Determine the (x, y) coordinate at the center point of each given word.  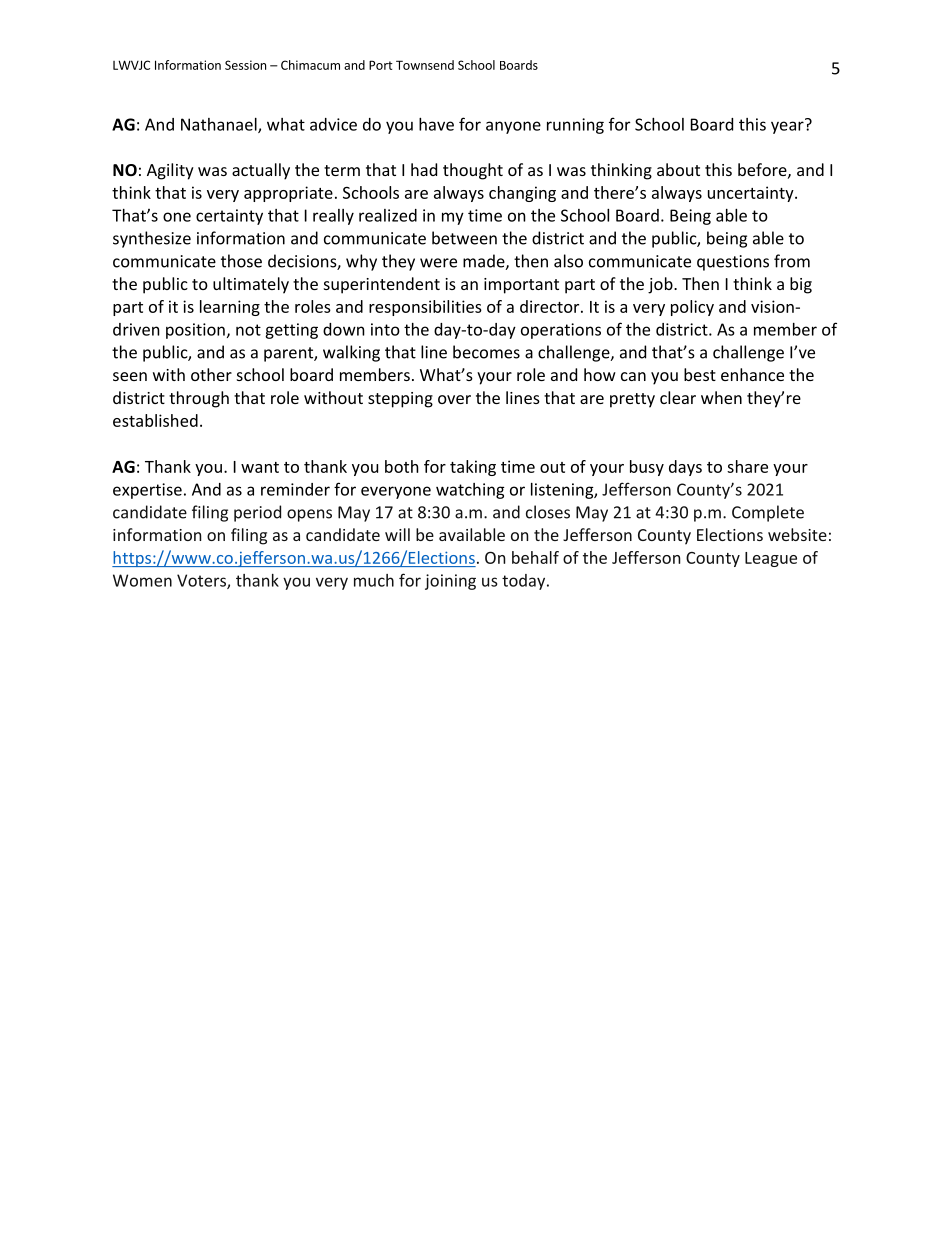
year (788, 126)
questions (733, 263)
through (199, 399)
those (241, 261)
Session (245, 65)
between (464, 238)
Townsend (425, 65)
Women (142, 580)
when (721, 397)
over (454, 399)
